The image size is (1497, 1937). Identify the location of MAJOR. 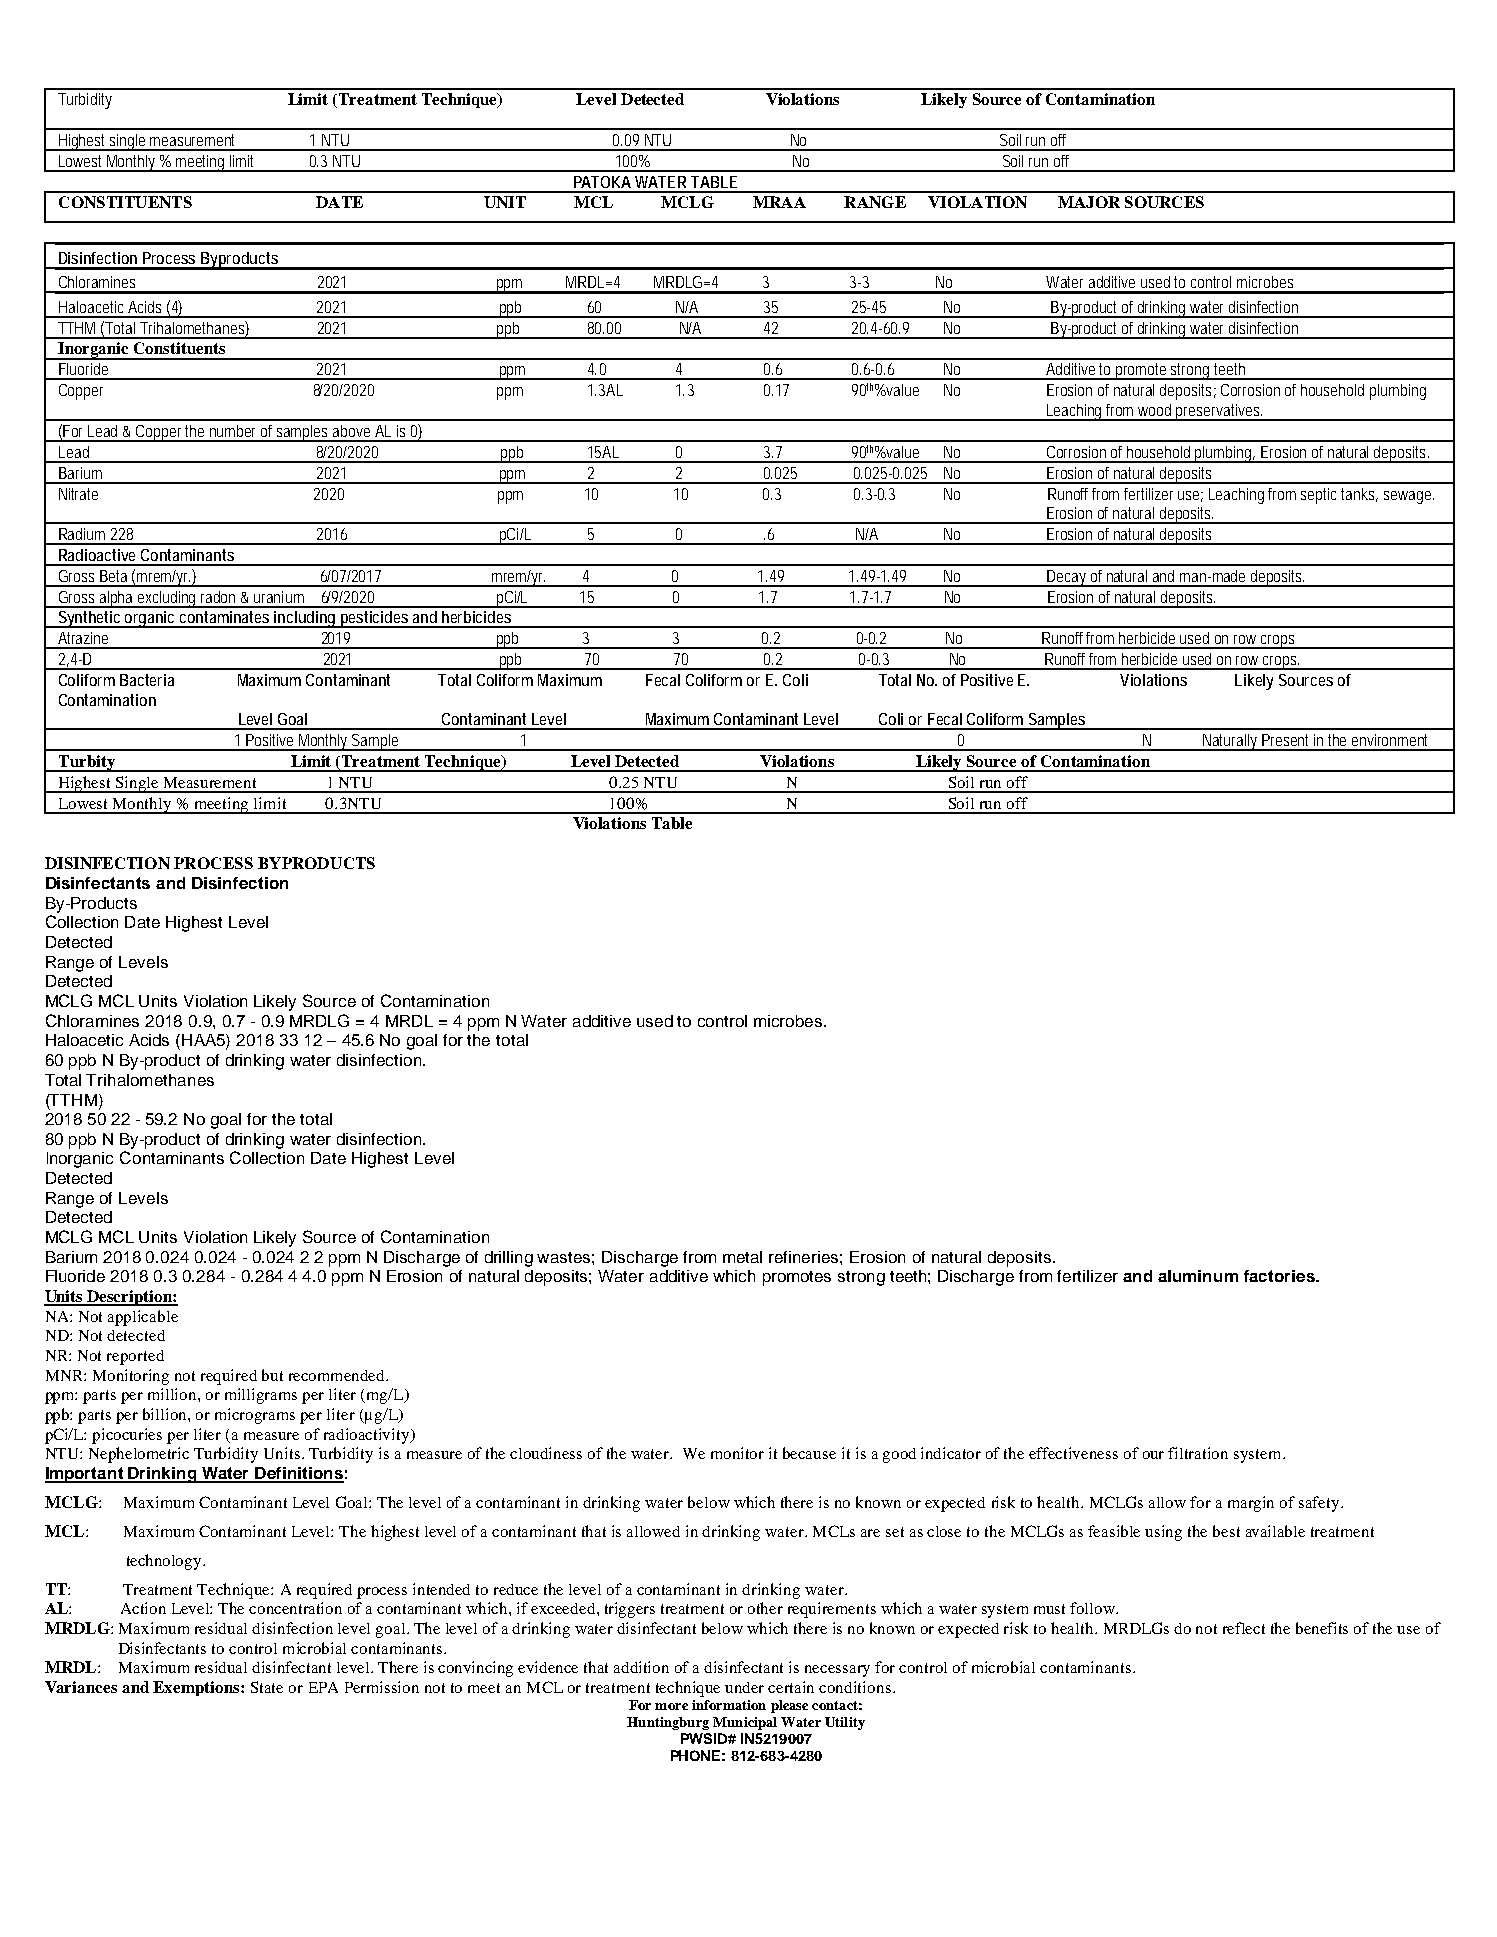
(1089, 202).
